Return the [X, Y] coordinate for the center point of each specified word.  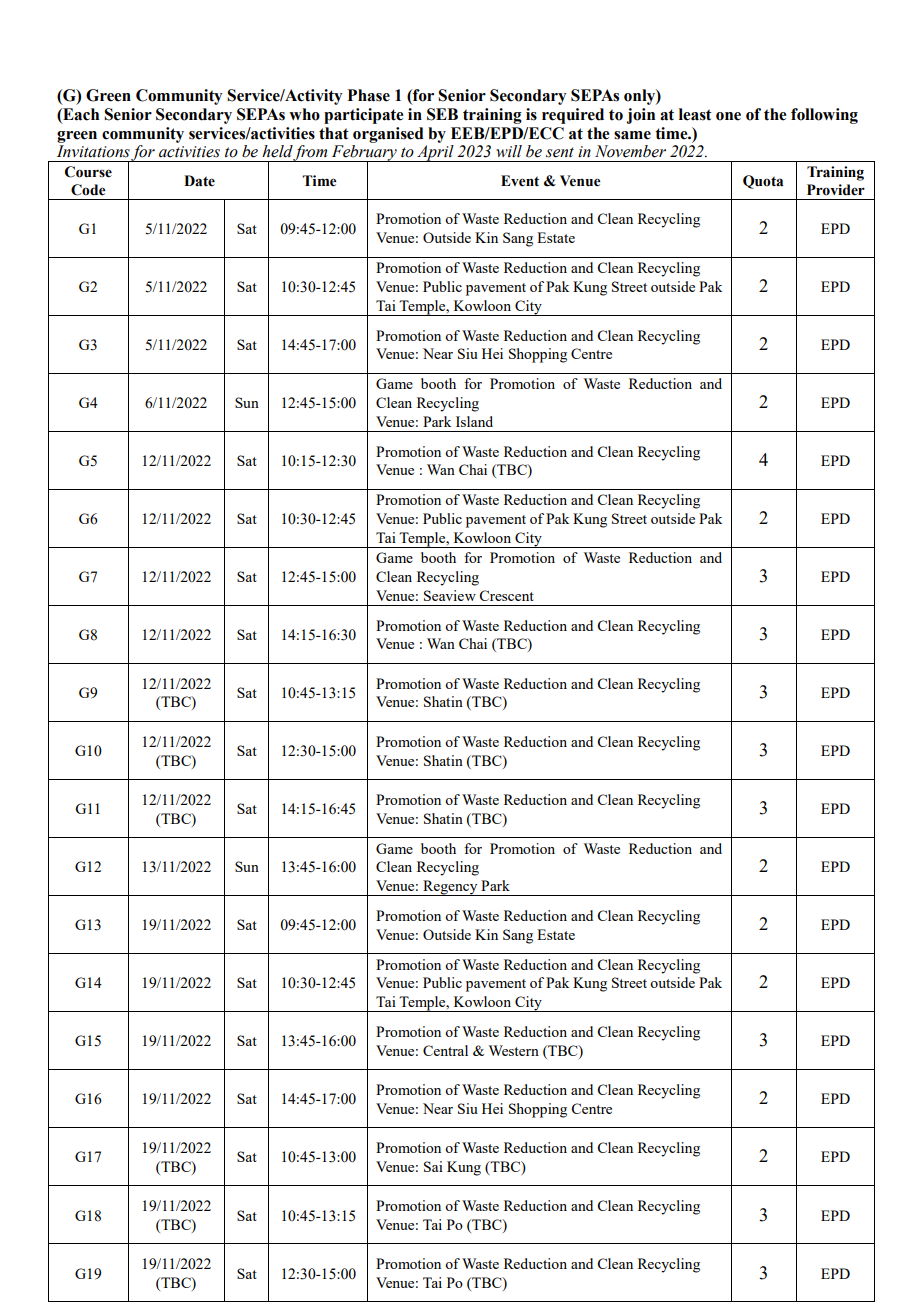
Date [199, 181]
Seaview [450, 595]
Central [445, 1050]
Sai [433, 1166]
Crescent [507, 595]
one [728, 116]
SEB [442, 114]
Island [474, 421]
